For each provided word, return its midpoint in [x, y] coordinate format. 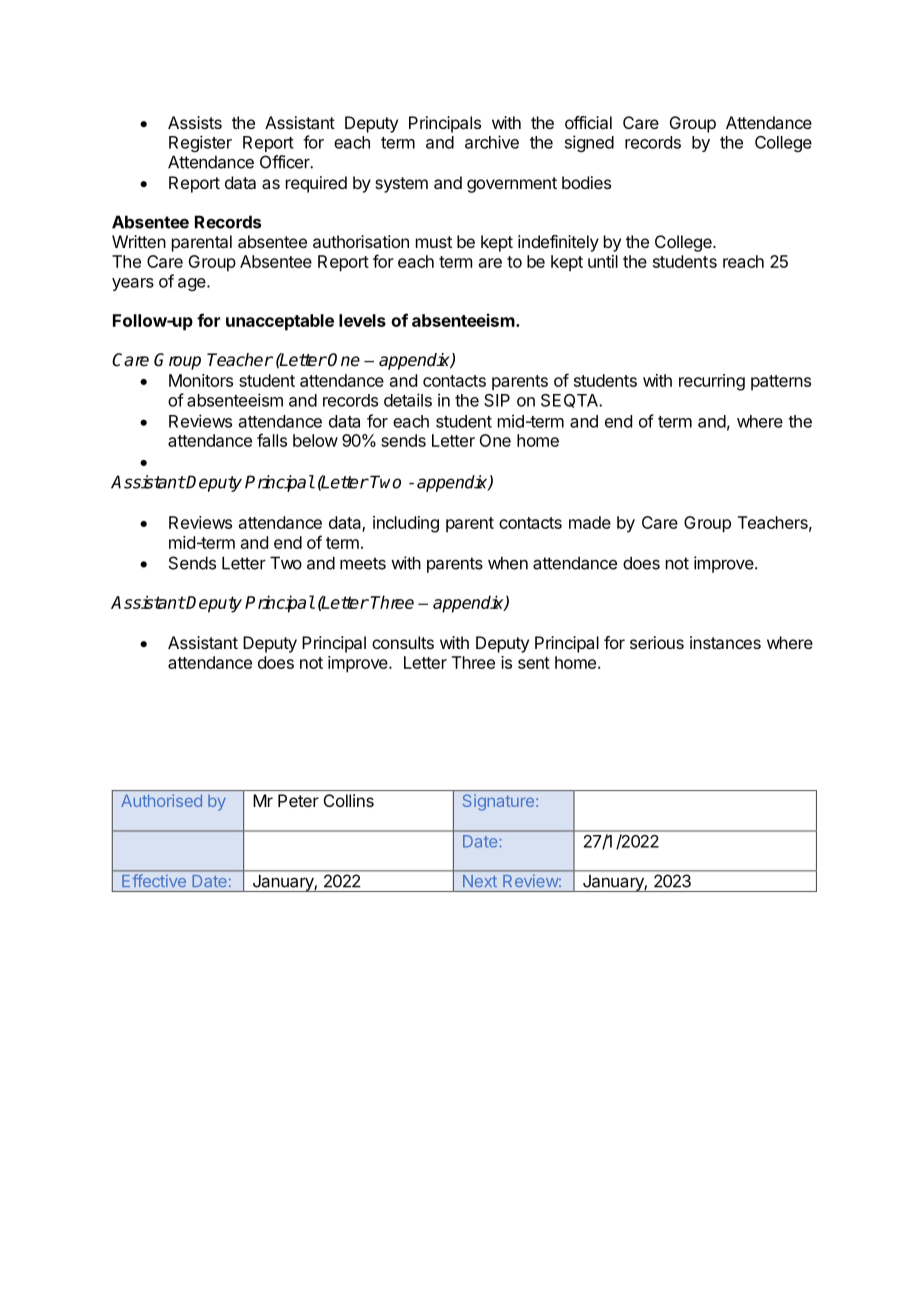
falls [272, 440]
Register [200, 143]
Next [480, 881]
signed [589, 143]
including [406, 524]
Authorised [161, 800]
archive [492, 142]
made [590, 522]
